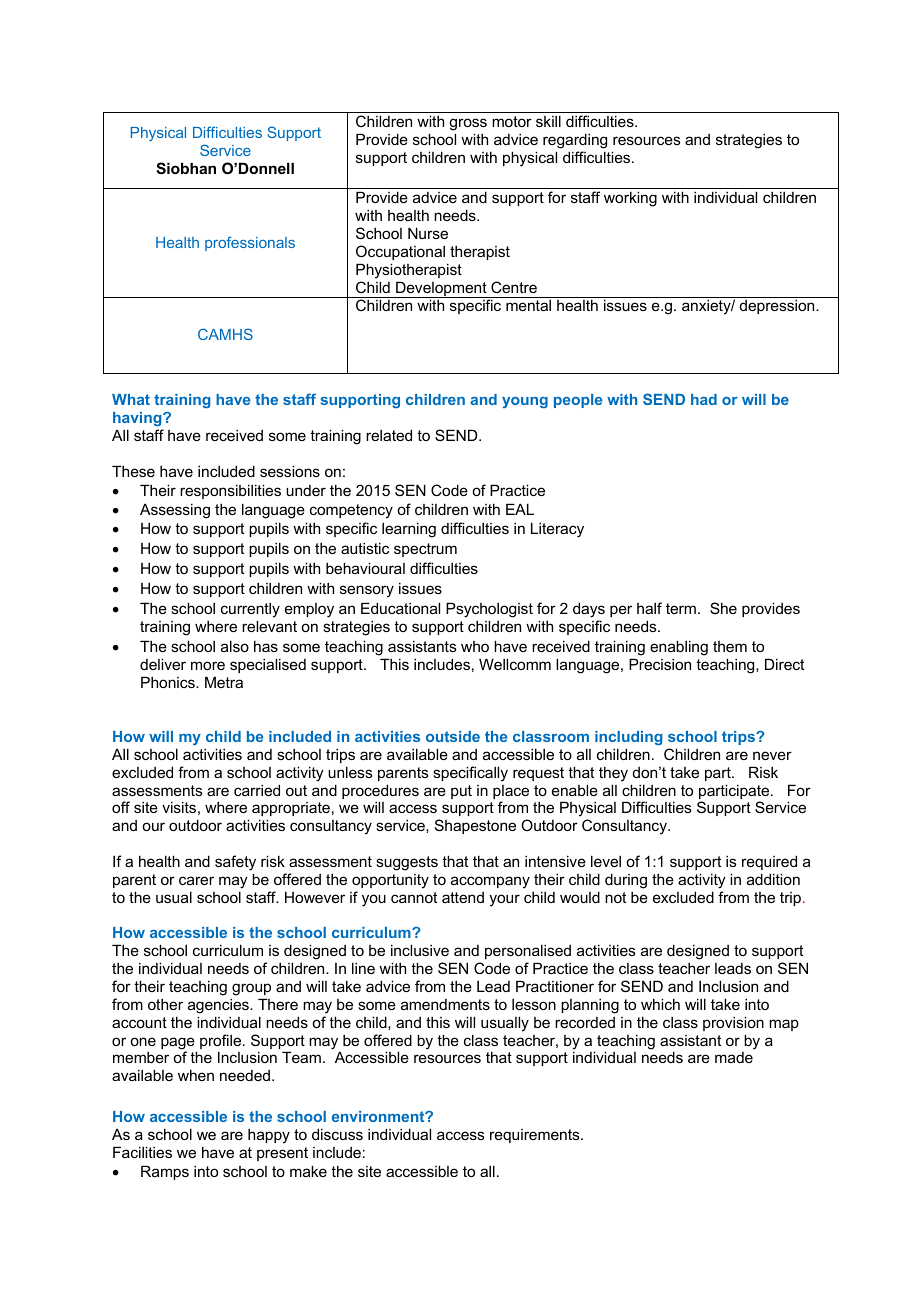 Image resolution: width=924 pixels, height=1308 pixels. What do you see at coordinates (630, 199) in the screenshot?
I see `working` at bounding box center [630, 199].
